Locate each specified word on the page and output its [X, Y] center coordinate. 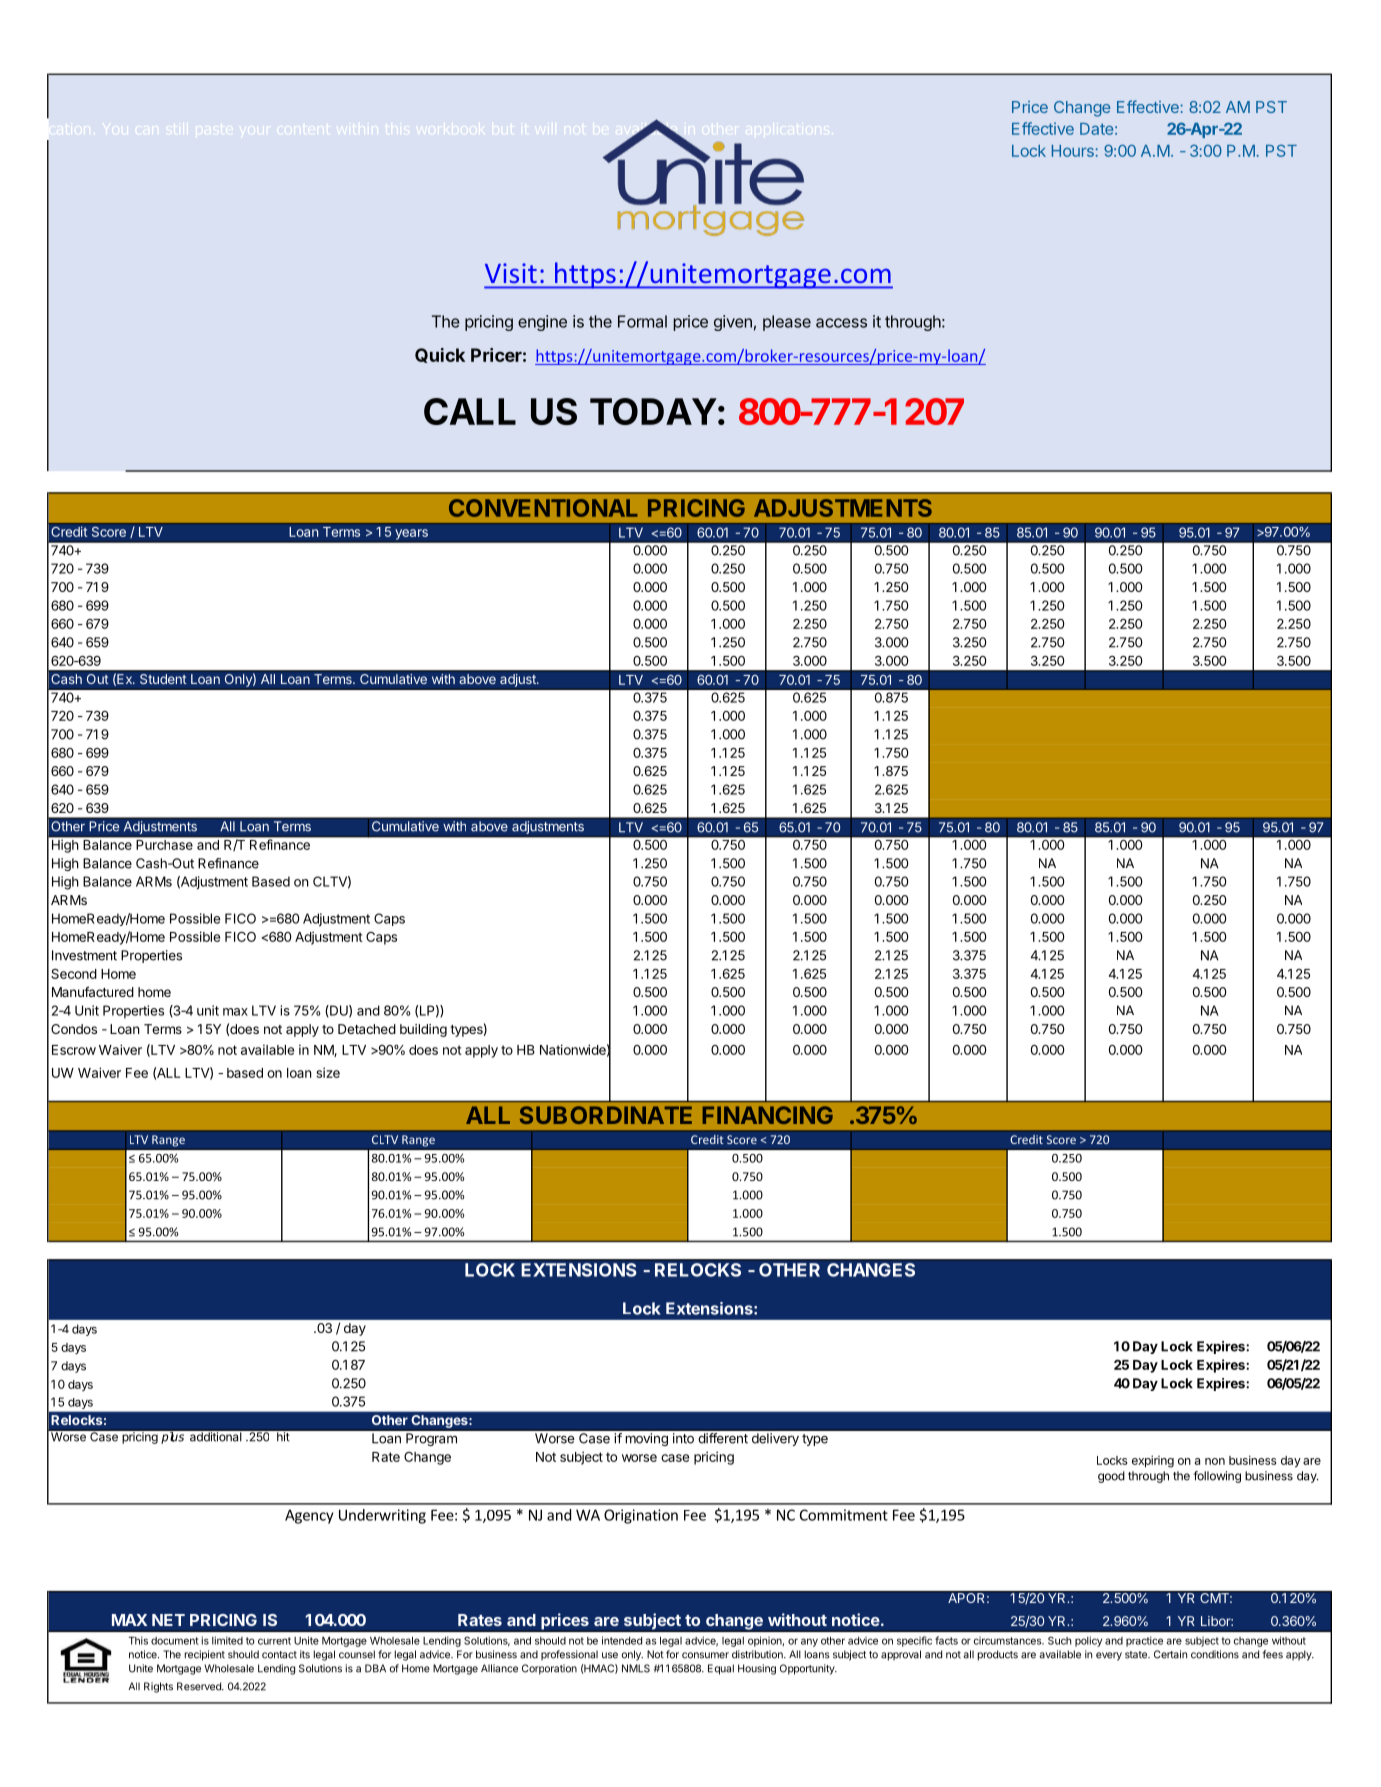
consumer [705, 1655]
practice [1144, 1641]
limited [227, 1640]
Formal [642, 321]
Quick [440, 355]
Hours [1073, 151]
